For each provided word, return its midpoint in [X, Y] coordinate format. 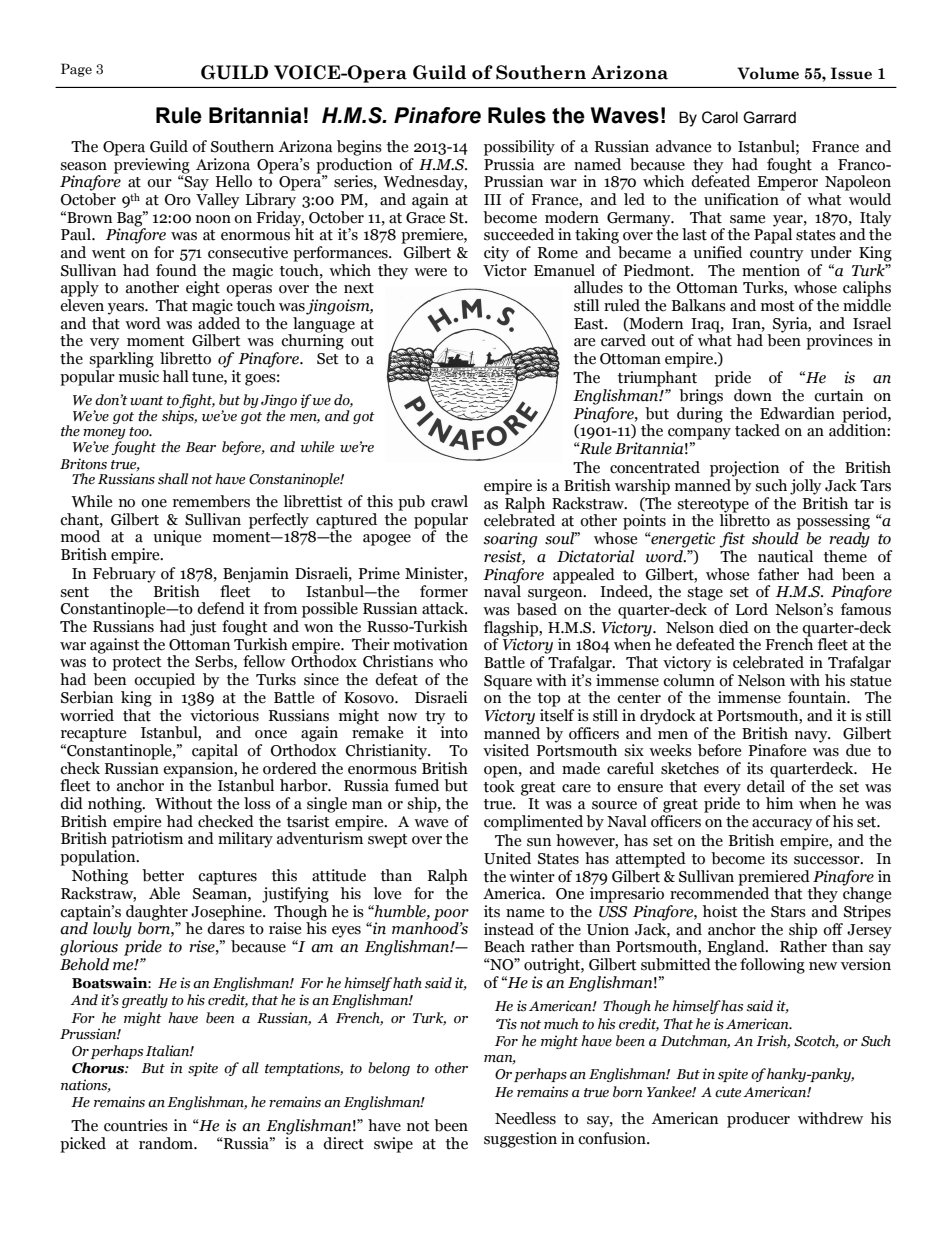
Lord [752, 609]
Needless [525, 1118]
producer [758, 1120]
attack [444, 608]
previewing [152, 166]
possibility [519, 148]
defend [221, 608]
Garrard [769, 117]
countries [136, 1125]
